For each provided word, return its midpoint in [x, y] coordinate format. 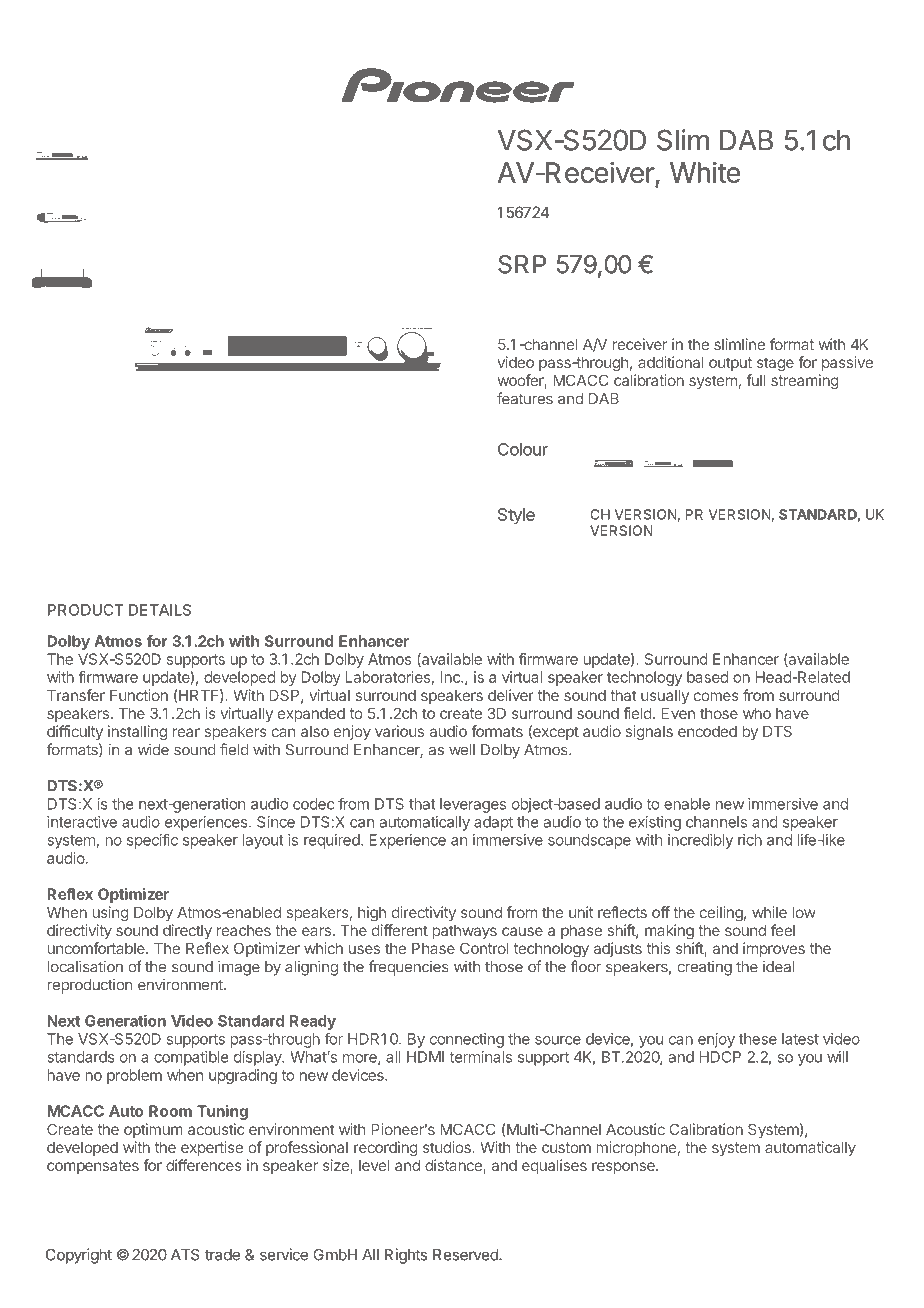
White [705, 172]
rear [186, 732]
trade [222, 1255]
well [462, 750]
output [730, 364]
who [757, 713]
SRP [522, 264]
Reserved [466, 1255]
